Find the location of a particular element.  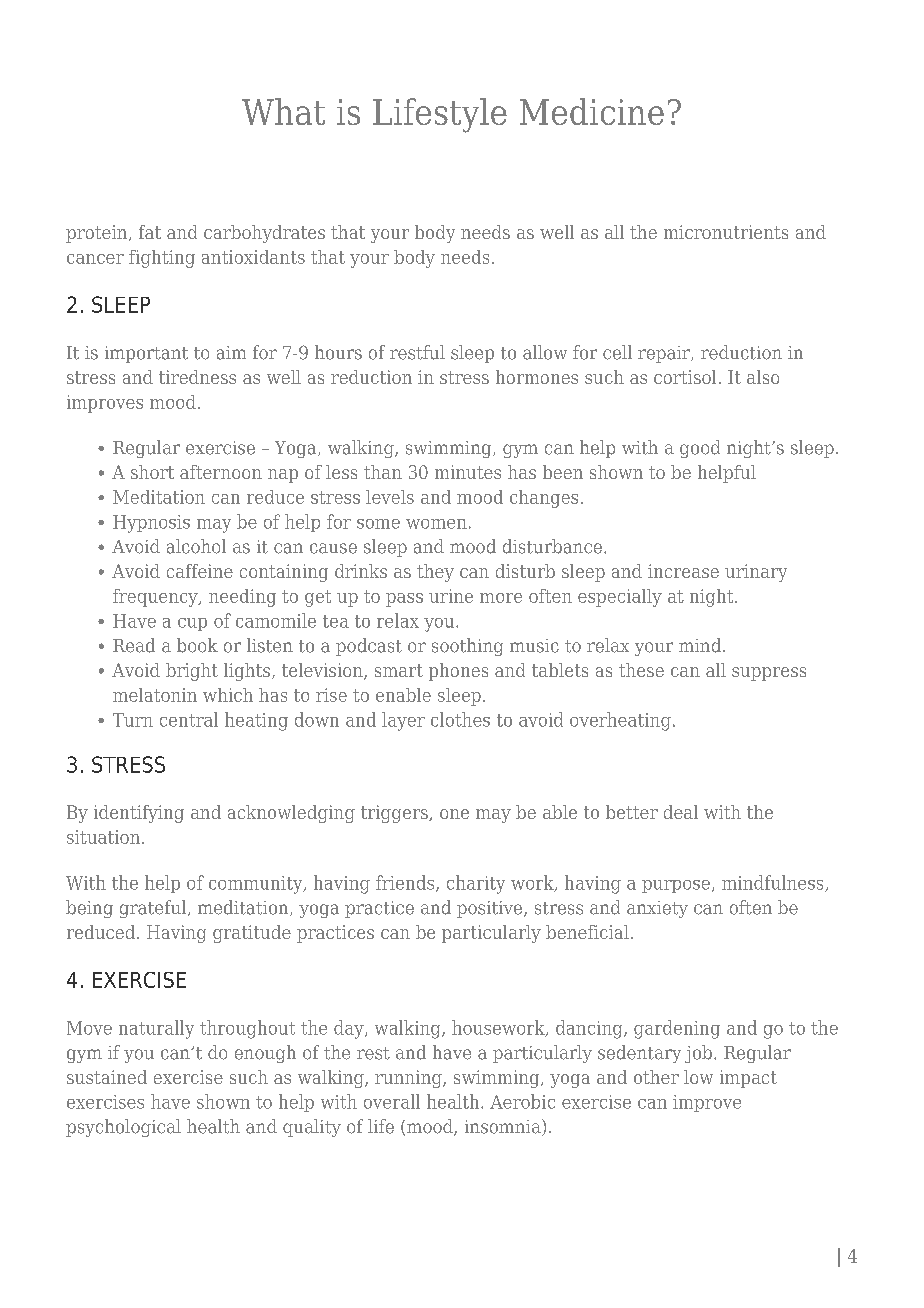

running is located at coordinates (409, 1079).
